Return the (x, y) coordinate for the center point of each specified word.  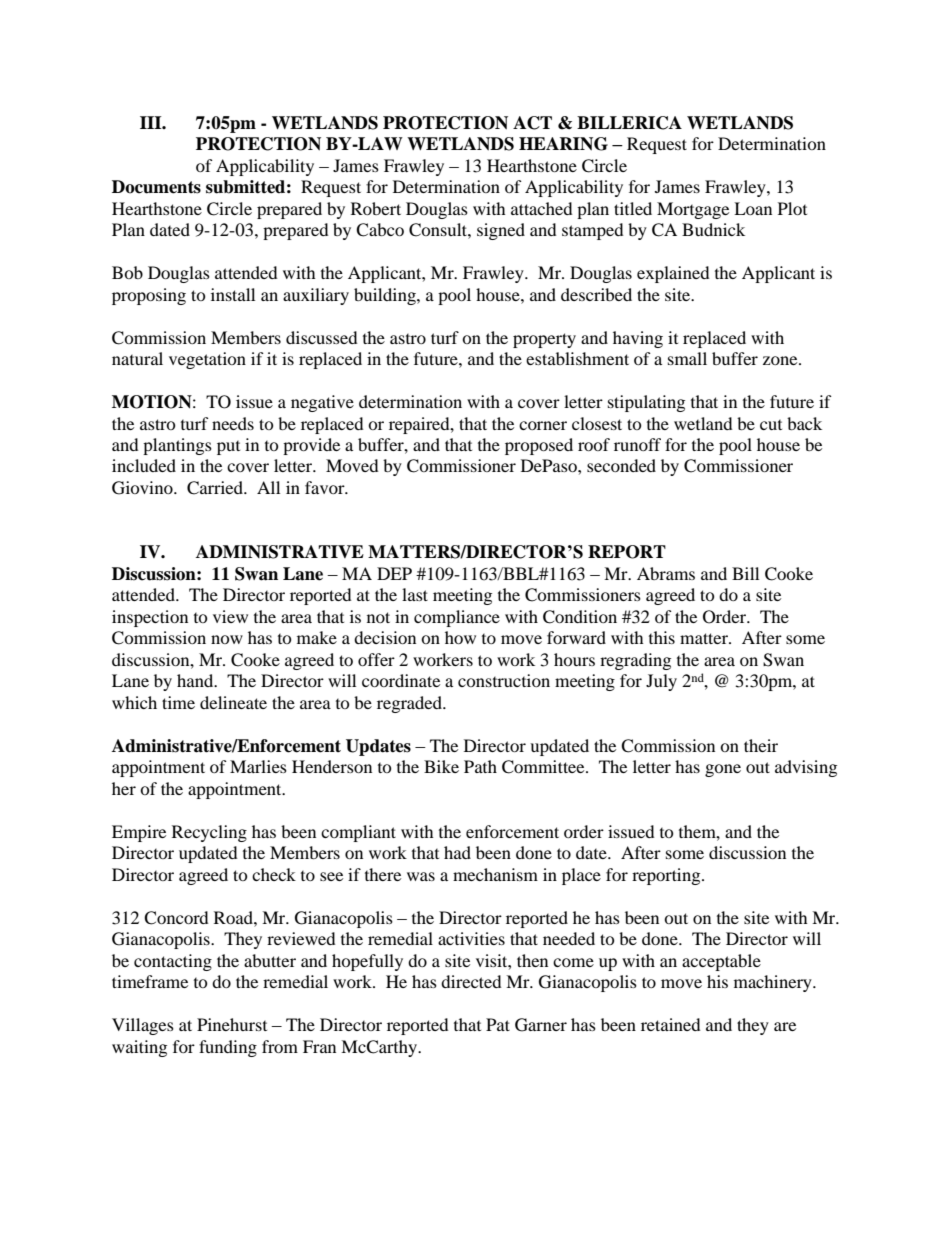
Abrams (666, 573)
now (227, 639)
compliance (457, 618)
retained (670, 1024)
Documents (156, 187)
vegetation (207, 360)
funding (228, 1048)
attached (541, 208)
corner (543, 425)
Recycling (209, 833)
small (687, 358)
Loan (753, 208)
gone (723, 770)
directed (471, 981)
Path (480, 766)
